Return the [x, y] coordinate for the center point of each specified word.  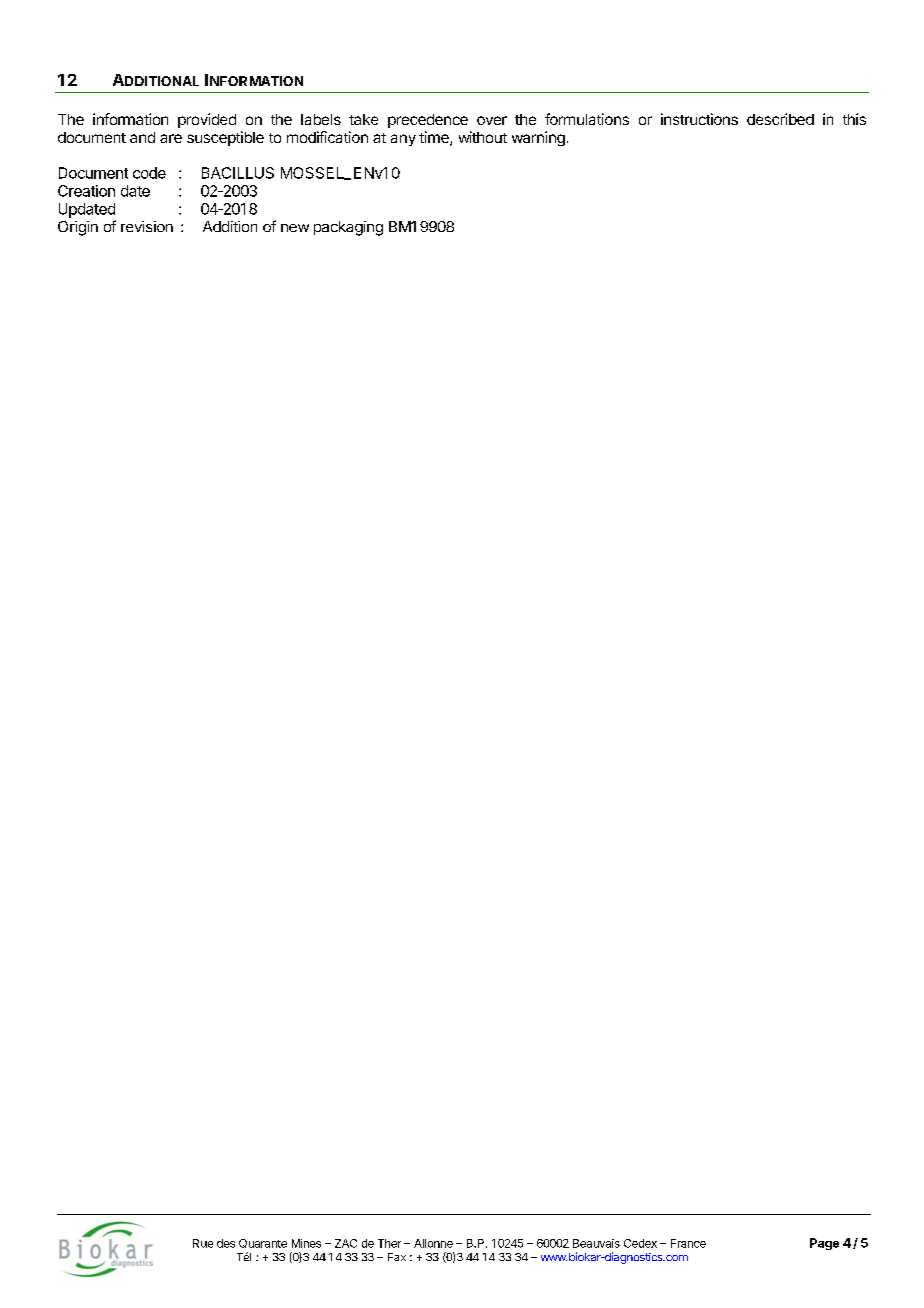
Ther [389, 1243]
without [483, 137]
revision [147, 226]
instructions [699, 119]
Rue [203, 1243]
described [780, 119]
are [171, 138]
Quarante [263, 1243]
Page [824, 1244]
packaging [348, 228]
